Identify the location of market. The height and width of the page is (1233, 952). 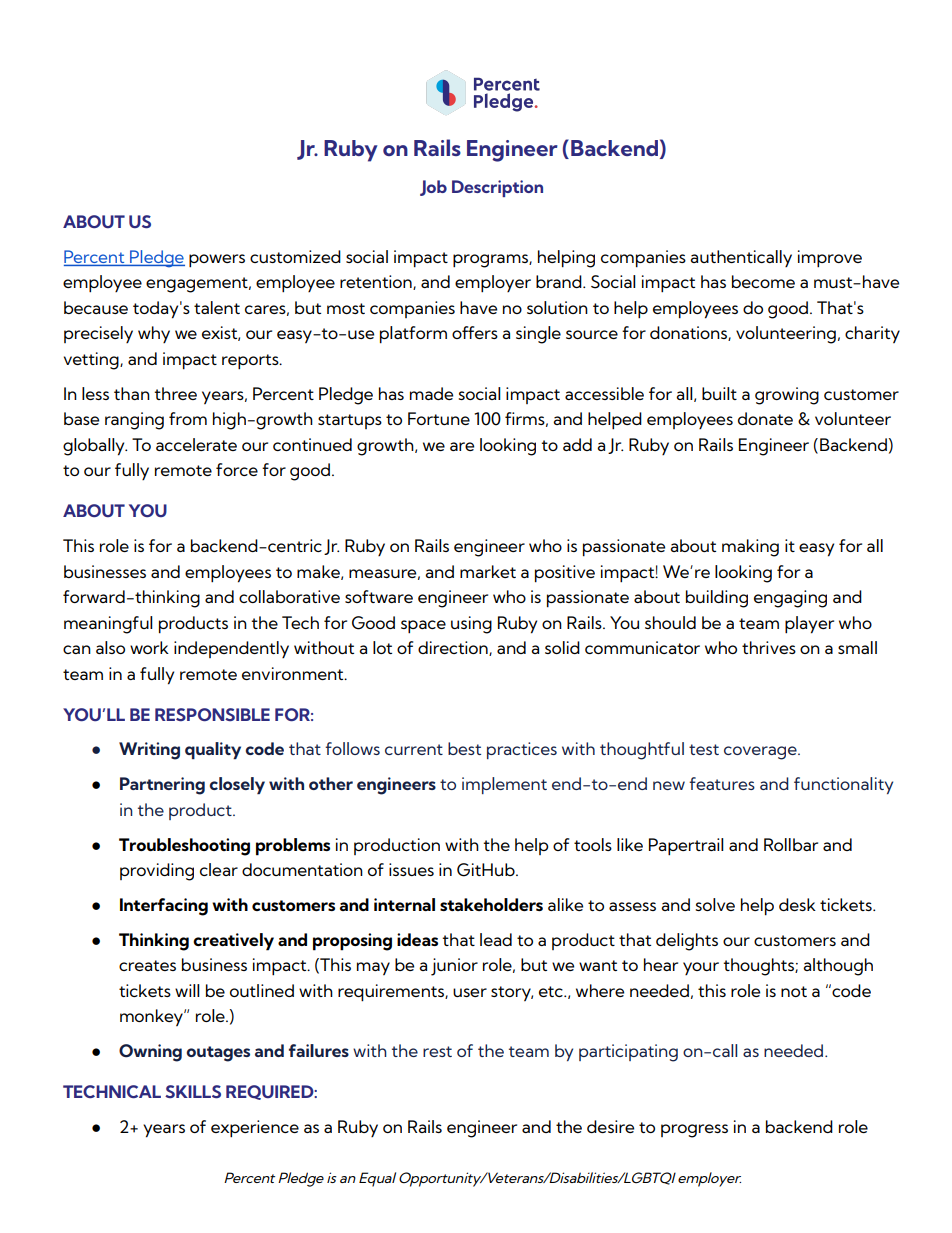
(488, 571).
